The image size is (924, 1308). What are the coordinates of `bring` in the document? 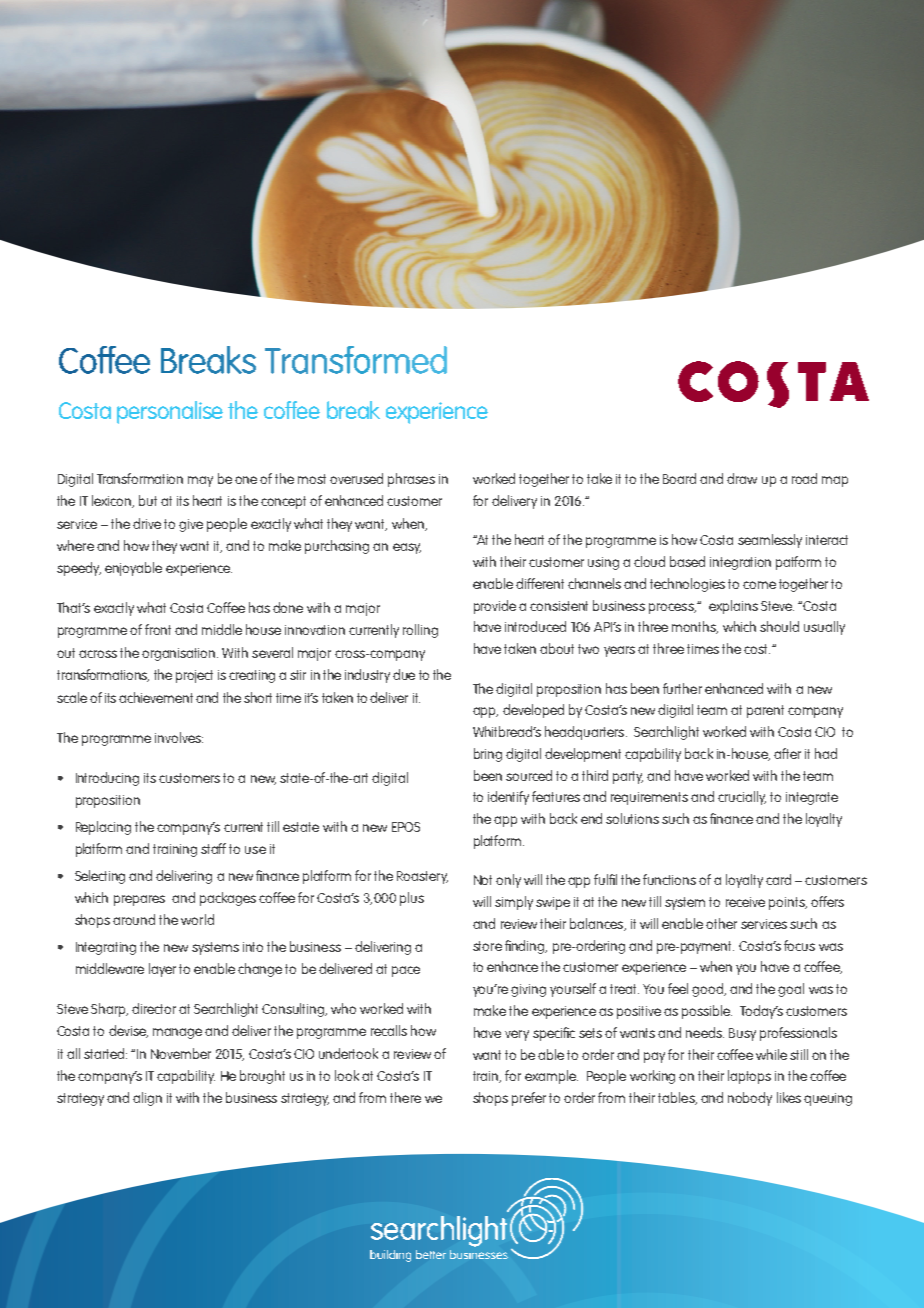 It's located at (488, 755).
